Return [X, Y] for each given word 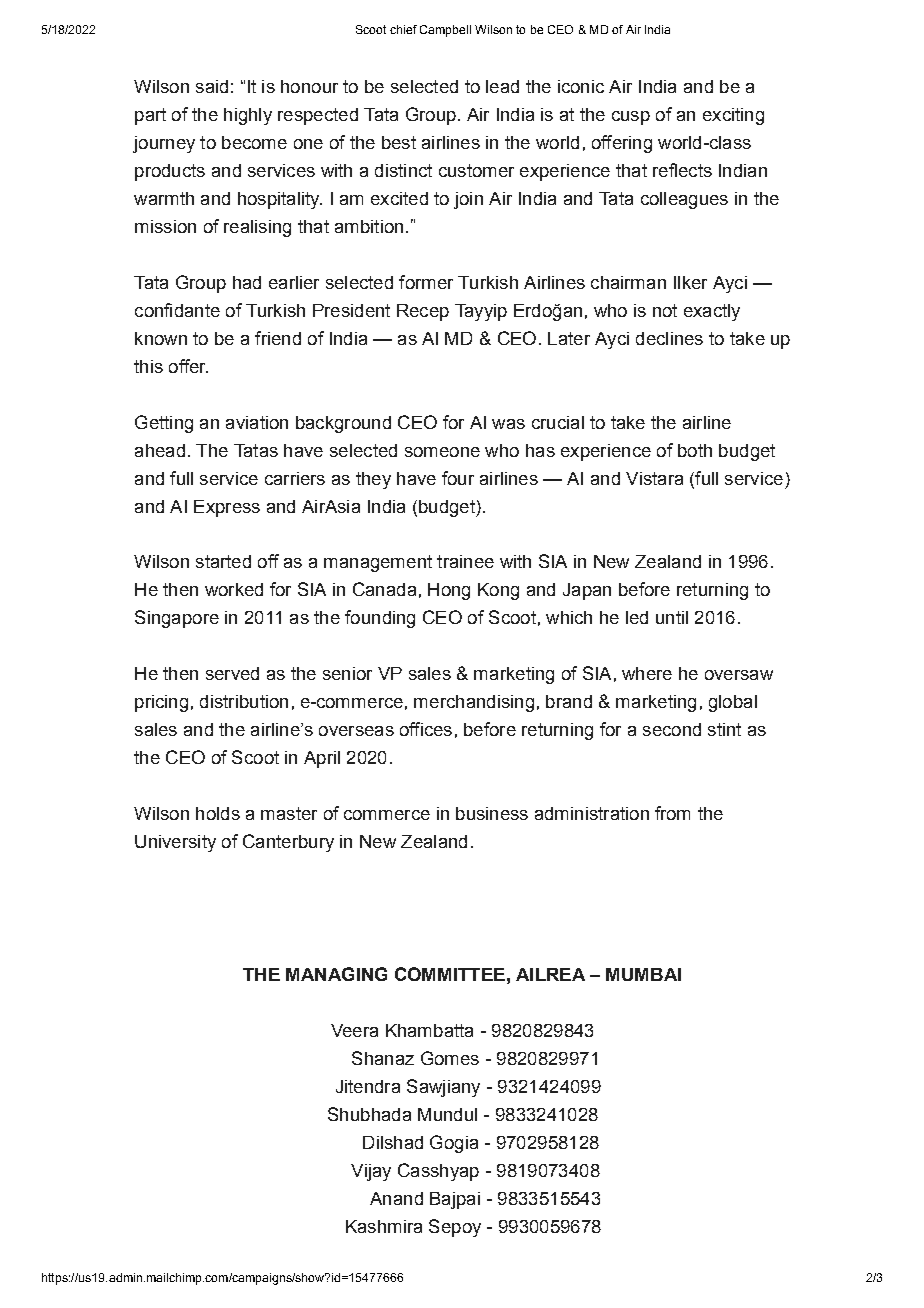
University [175, 843]
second [672, 729]
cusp [631, 118]
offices [426, 729]
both [695, 450]
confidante [177, 310]
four [458, 478]
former [426, 282]
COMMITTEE [450, 974]
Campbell [445, 31]
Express [227, 508]
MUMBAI [643, 974]
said [212, 86]
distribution [244, 701]
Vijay [371, 1172]
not [665, 310]
